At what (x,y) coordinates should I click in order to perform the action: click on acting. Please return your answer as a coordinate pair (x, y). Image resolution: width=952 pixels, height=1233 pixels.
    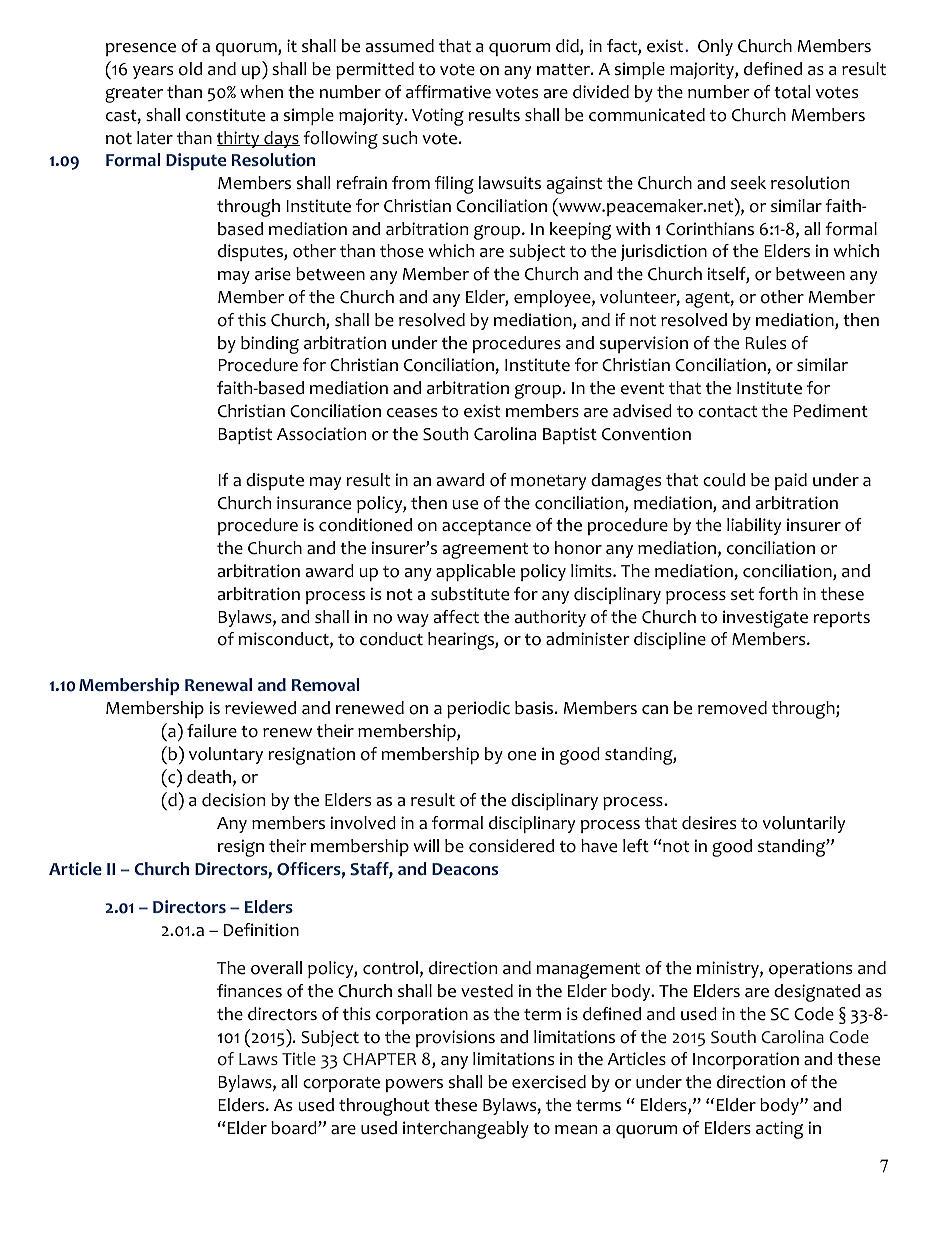
    Looking at the image, I should click on (779, 1130).
